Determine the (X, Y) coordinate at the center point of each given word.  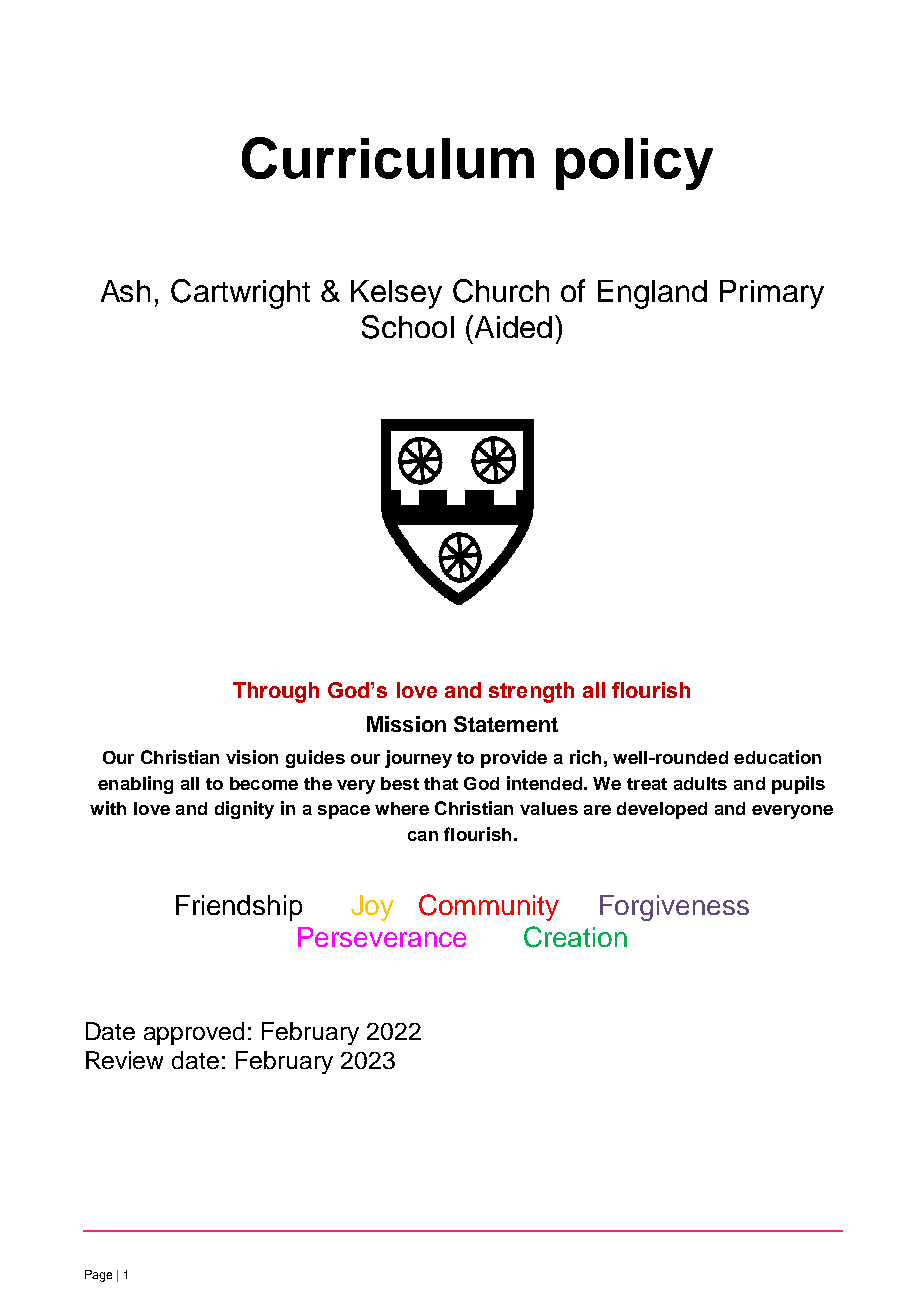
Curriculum (388, 158)
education (777, 757)
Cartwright (240, 294)
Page (98, 1276)
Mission (406, 724)
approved (194, 1033)
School (408, 327)
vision (252, 757)
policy (634, 164)
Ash (125, 291)
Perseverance (382, 937)
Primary (772, 294)
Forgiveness (674, 908)
